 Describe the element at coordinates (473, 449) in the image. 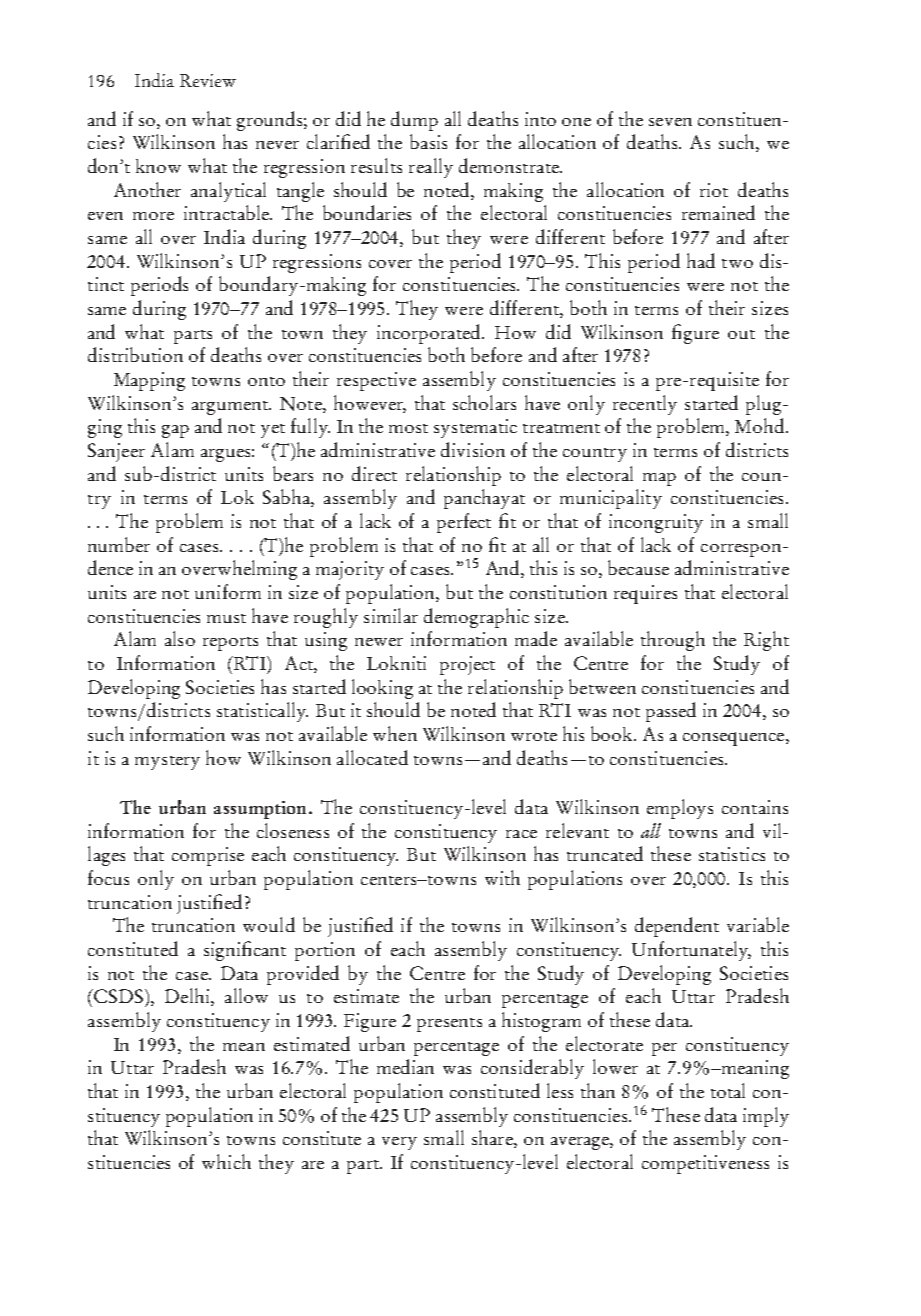

I see `division` at that location.
